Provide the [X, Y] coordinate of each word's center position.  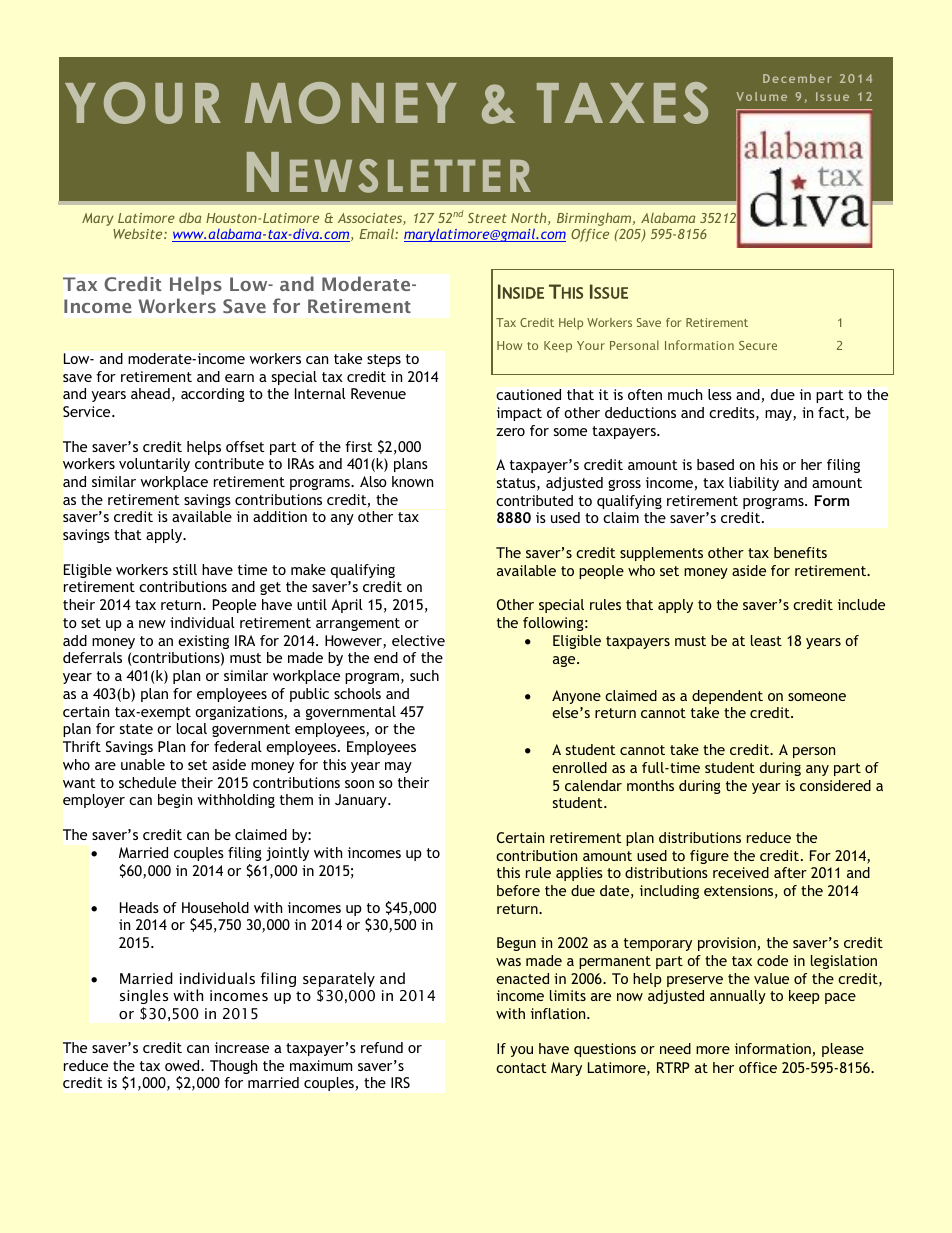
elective [418, 640]
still [185, 569]
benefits [800, 552]
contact [521, 1068]
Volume [761, 96]
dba [190, 217]
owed [183, 1065]
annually [738, 997]
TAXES [622, 103]
